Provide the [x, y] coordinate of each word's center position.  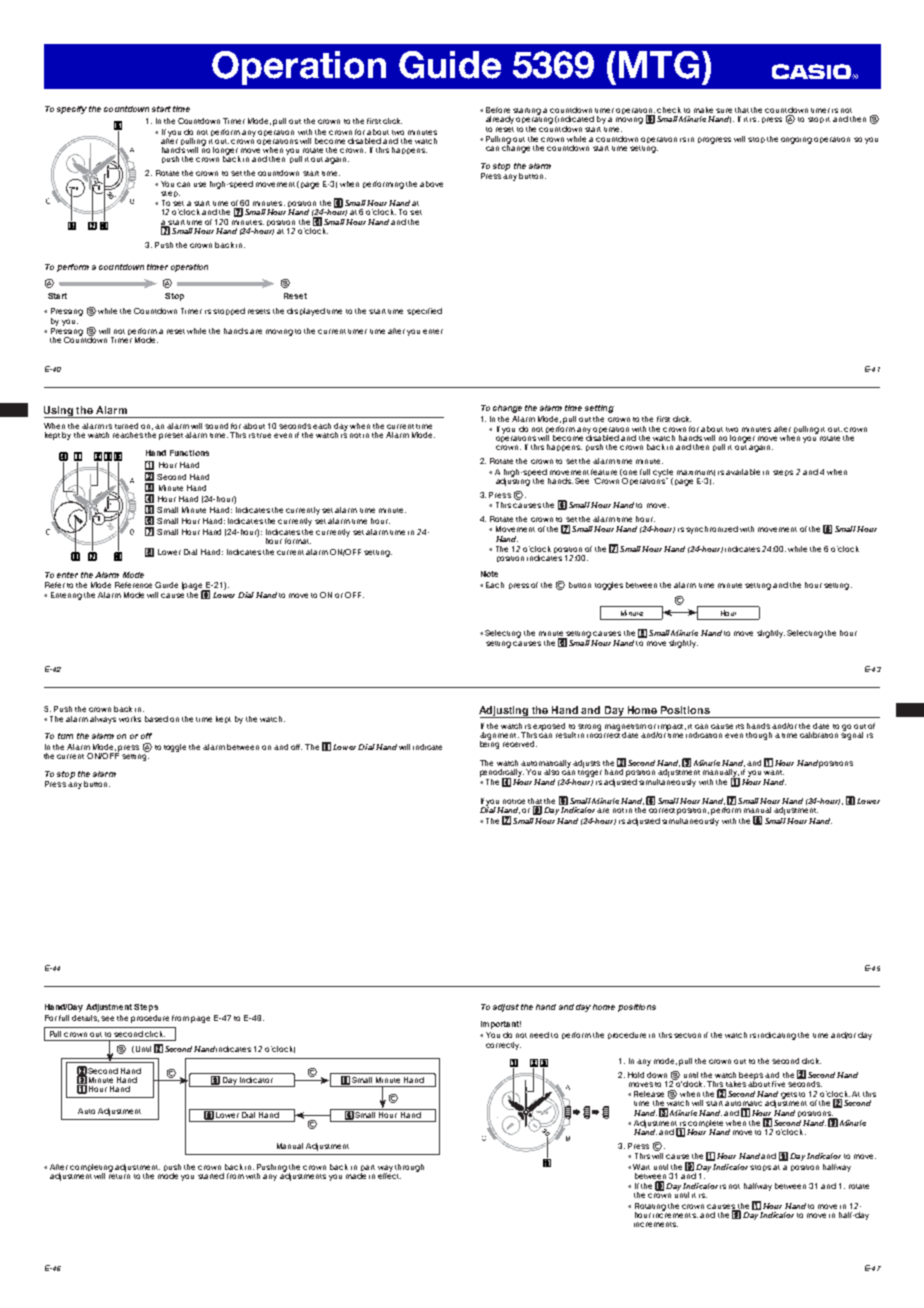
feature [604, 472]
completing [91, 1169]
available [743, 472]
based [156, 719]
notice [514, 801]
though [759, 736]
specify [72, 110]
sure [724, 110]
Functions [189, 453]
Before [498, 110]
